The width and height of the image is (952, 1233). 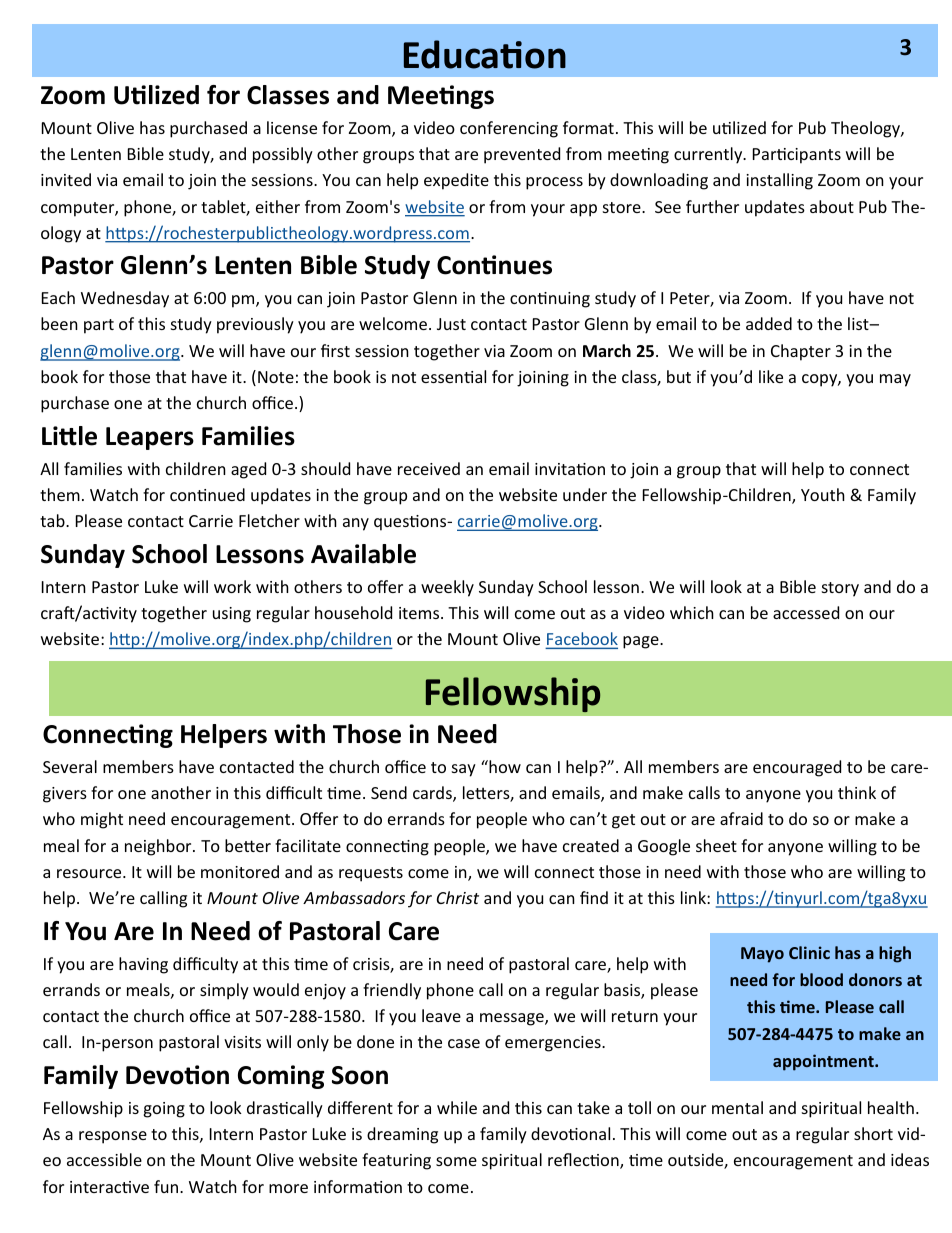 What do you see at coordinates (485, 54) in the image?
I see `Education` at bounding box center [485, 54].
